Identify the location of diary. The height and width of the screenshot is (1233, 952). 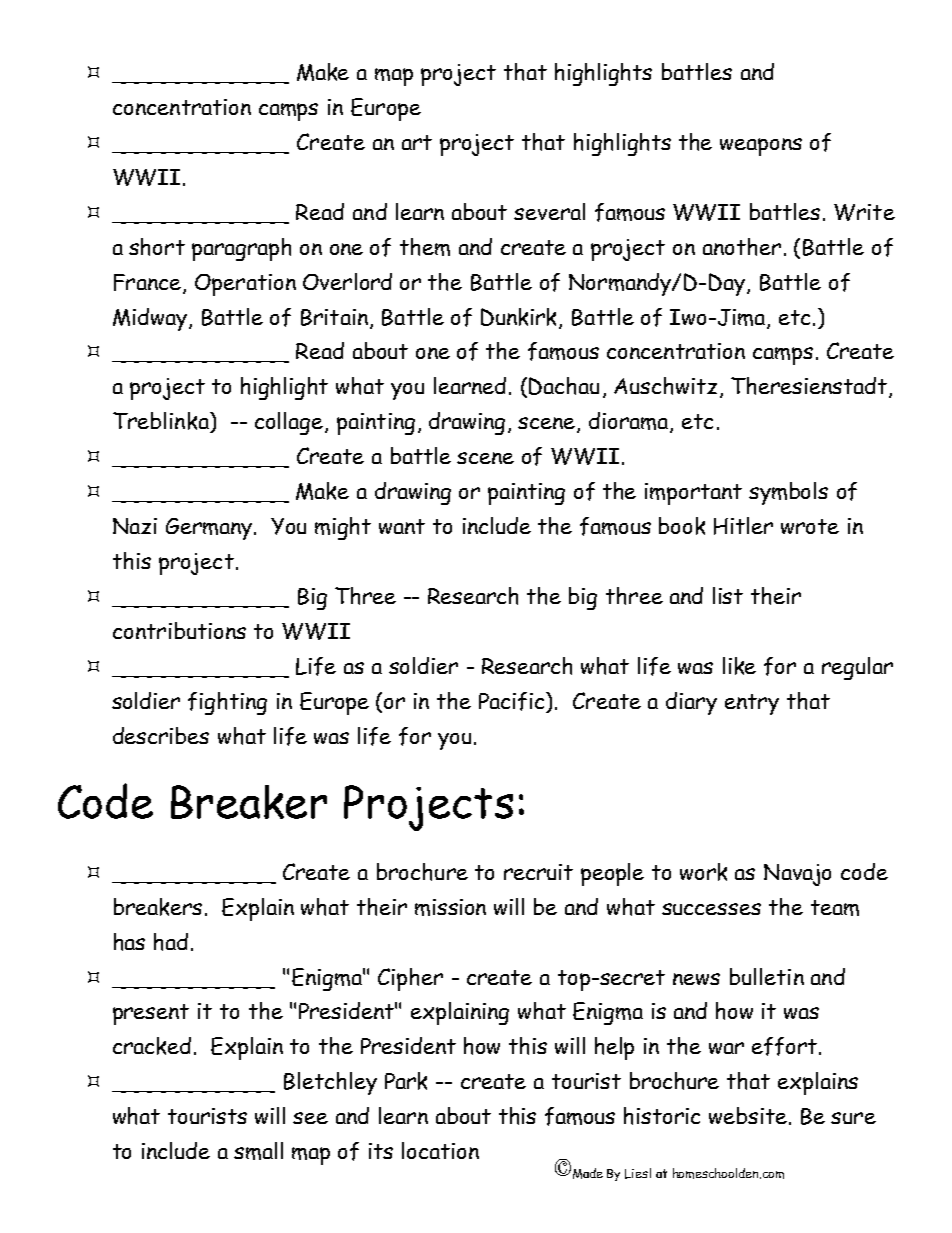
(691, 703).
